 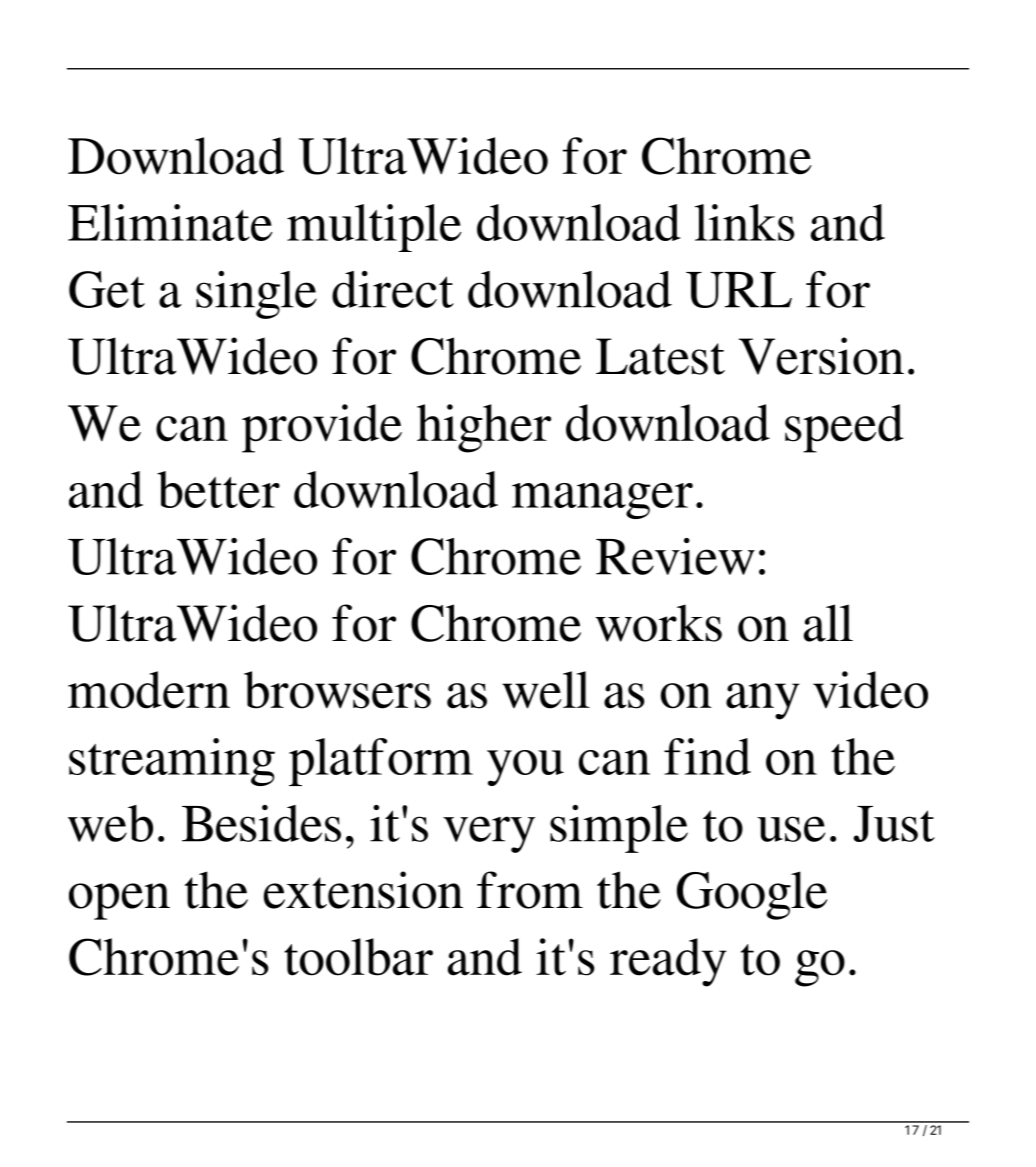 What do you see at coordinates (374, 228) in the screenshot?
I see `multiple` at bounding box center [374, 228].
